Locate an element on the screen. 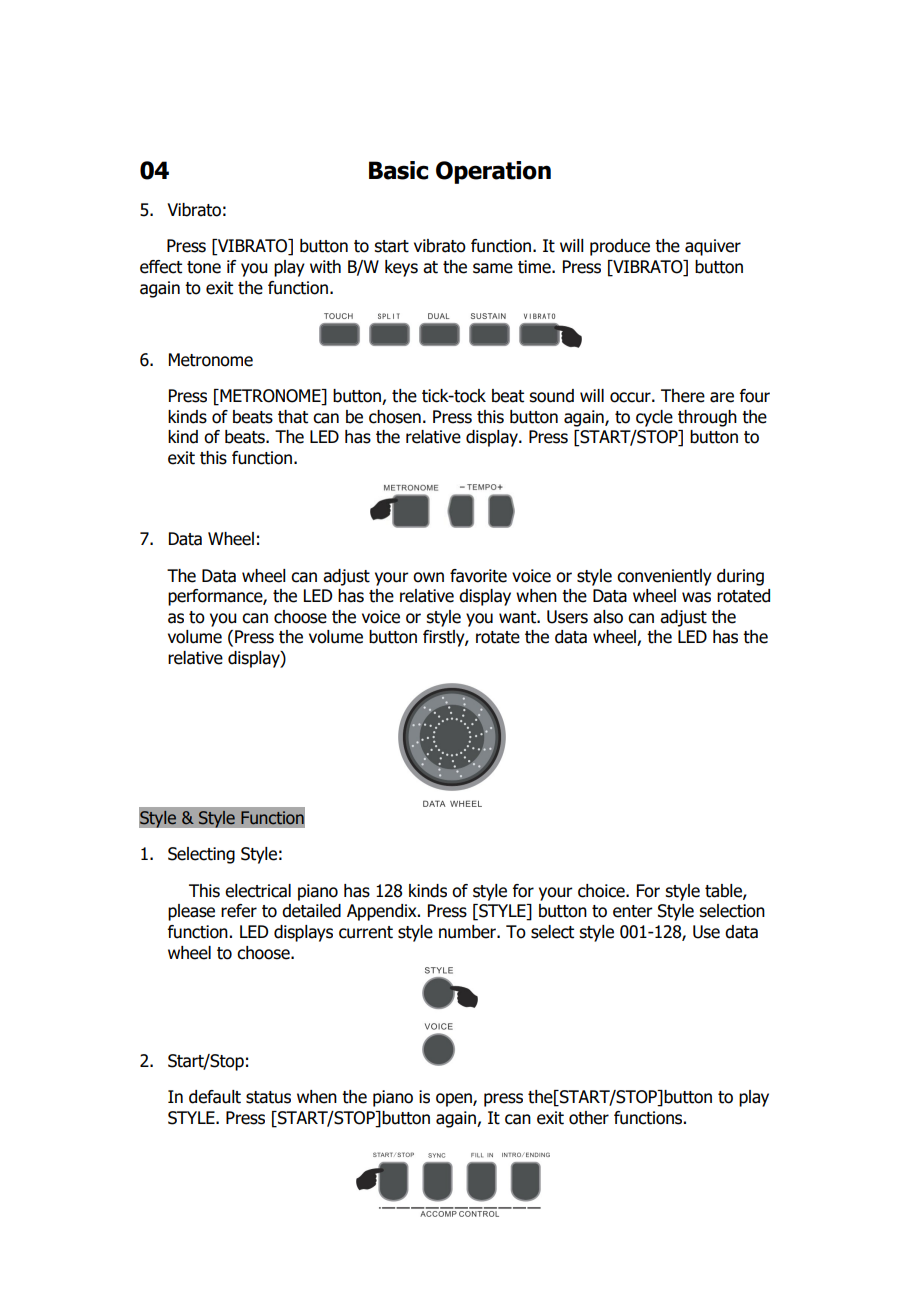  aquiver is located at coordinates (713, 247).
